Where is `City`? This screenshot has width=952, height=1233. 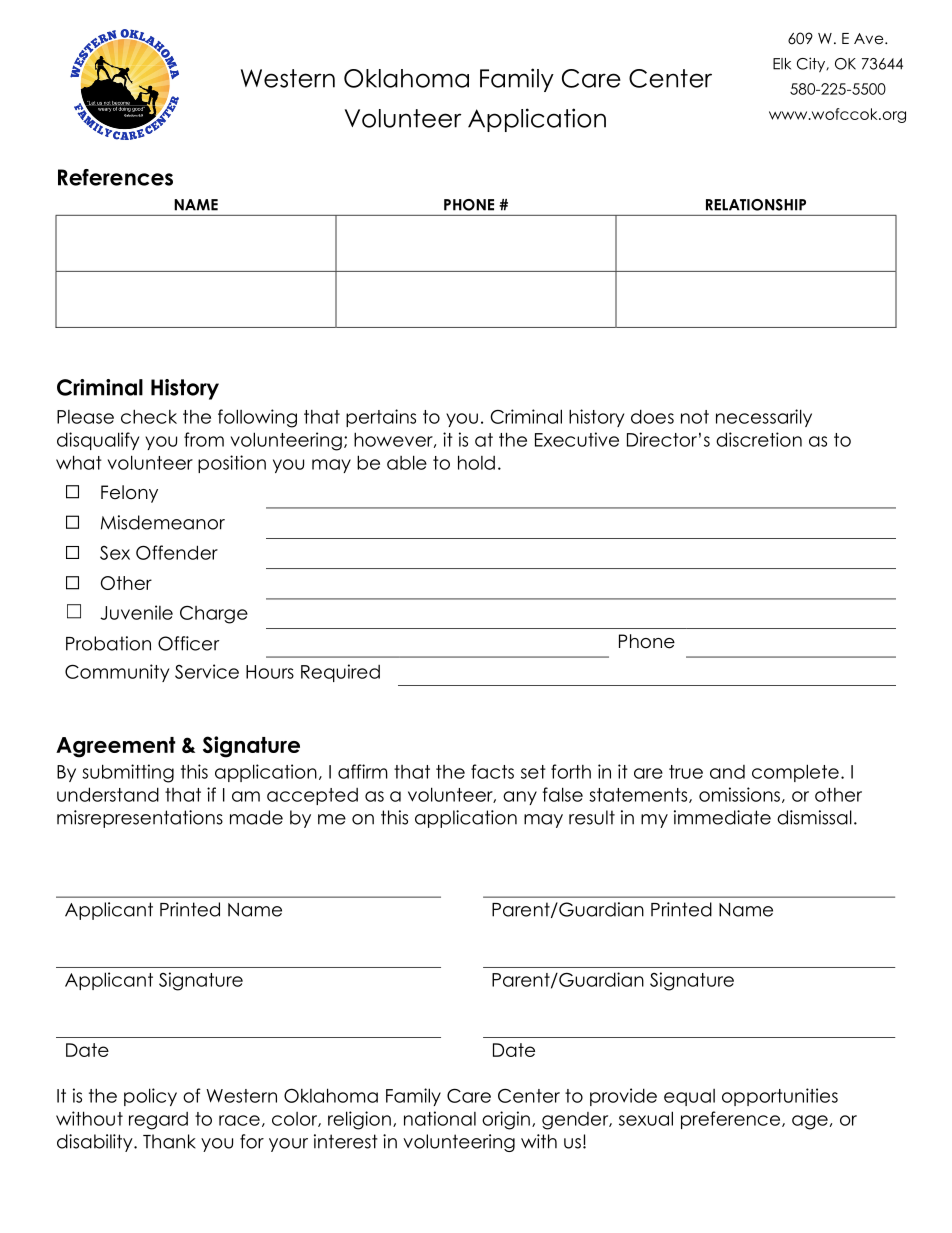 City is located at coordinates (812, 65).
